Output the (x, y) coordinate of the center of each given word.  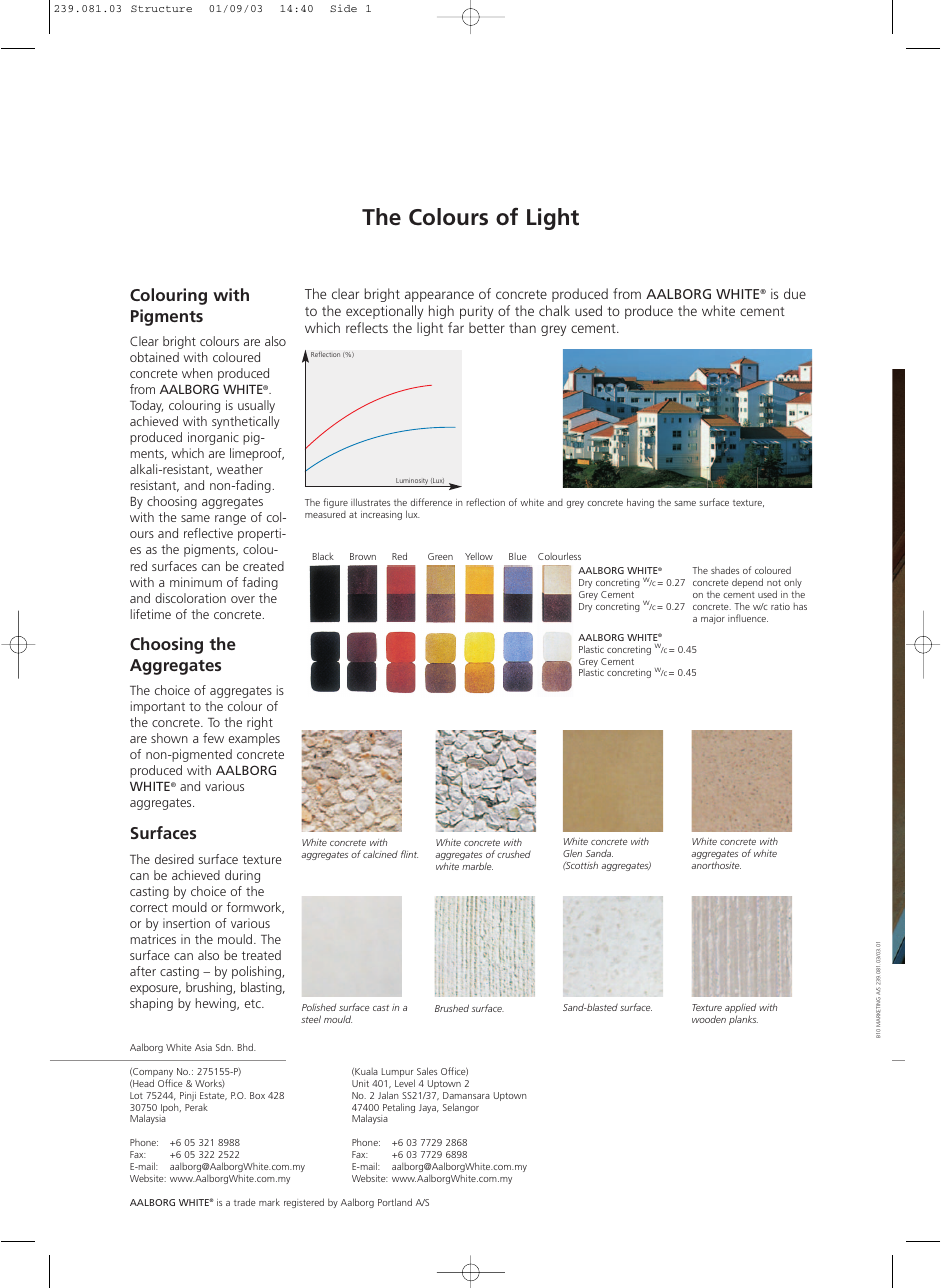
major (713, 619)
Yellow (479, 556)
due (795, 293)
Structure (161, 8)
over (243, 599)
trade (244, 1202)
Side (343, 8)
